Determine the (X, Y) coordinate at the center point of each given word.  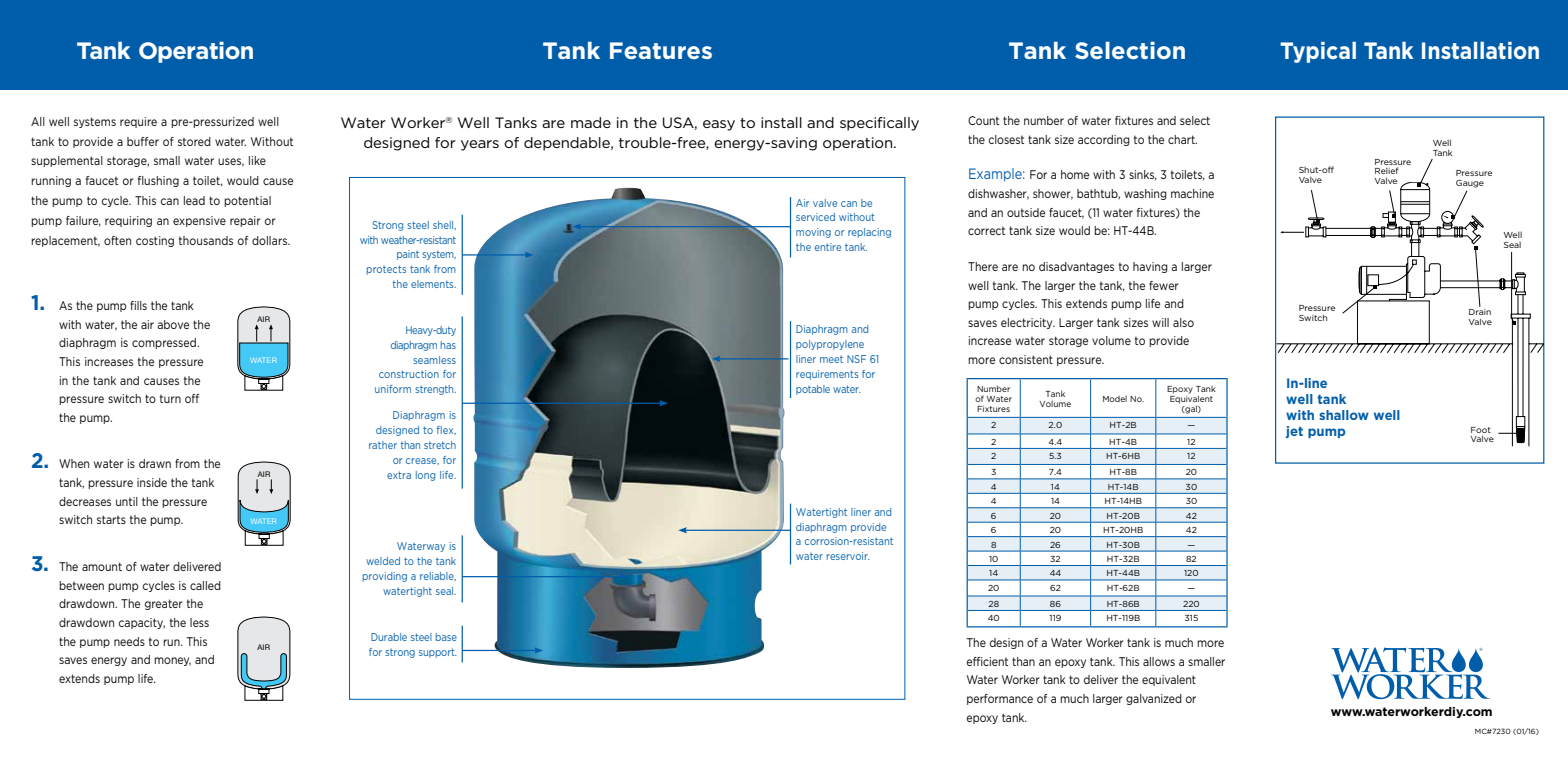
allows (1159, 661)
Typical (1318, 52)
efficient (987, 661)
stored (194, 141)
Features (661, 50)
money (172, 661)
